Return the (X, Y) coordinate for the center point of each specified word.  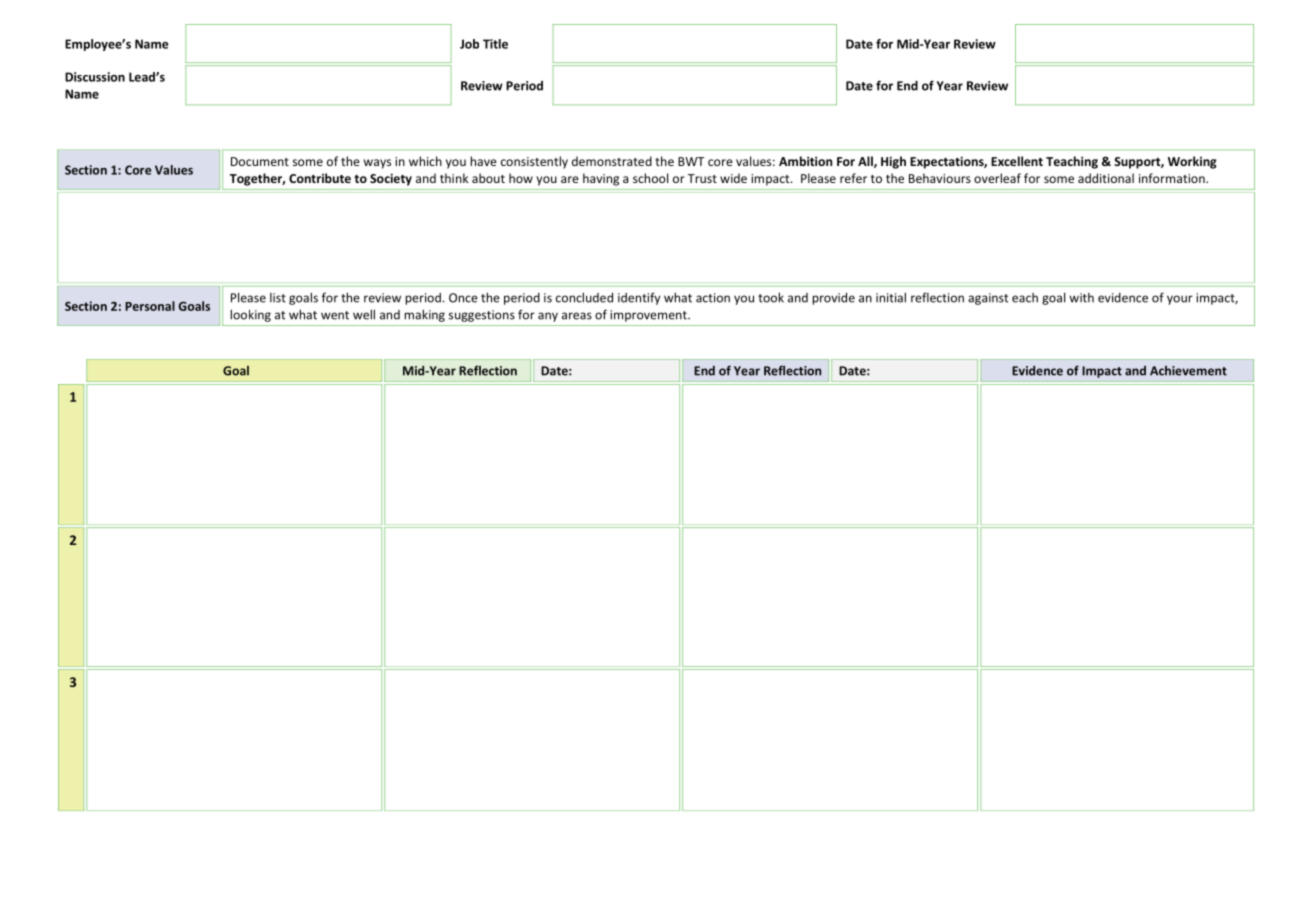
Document (260, 161)
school (650, 178)
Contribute (320, 178)
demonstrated (612, 161)
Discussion (95, 77)
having (601, 179)
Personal (150, 306)
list (278, 298)
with (1081, 298)
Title (495, 44)
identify (639, 298)
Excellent (1017, 161)
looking (250, 315)
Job (469, 44)
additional (1106, 178)
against (988, 299)
